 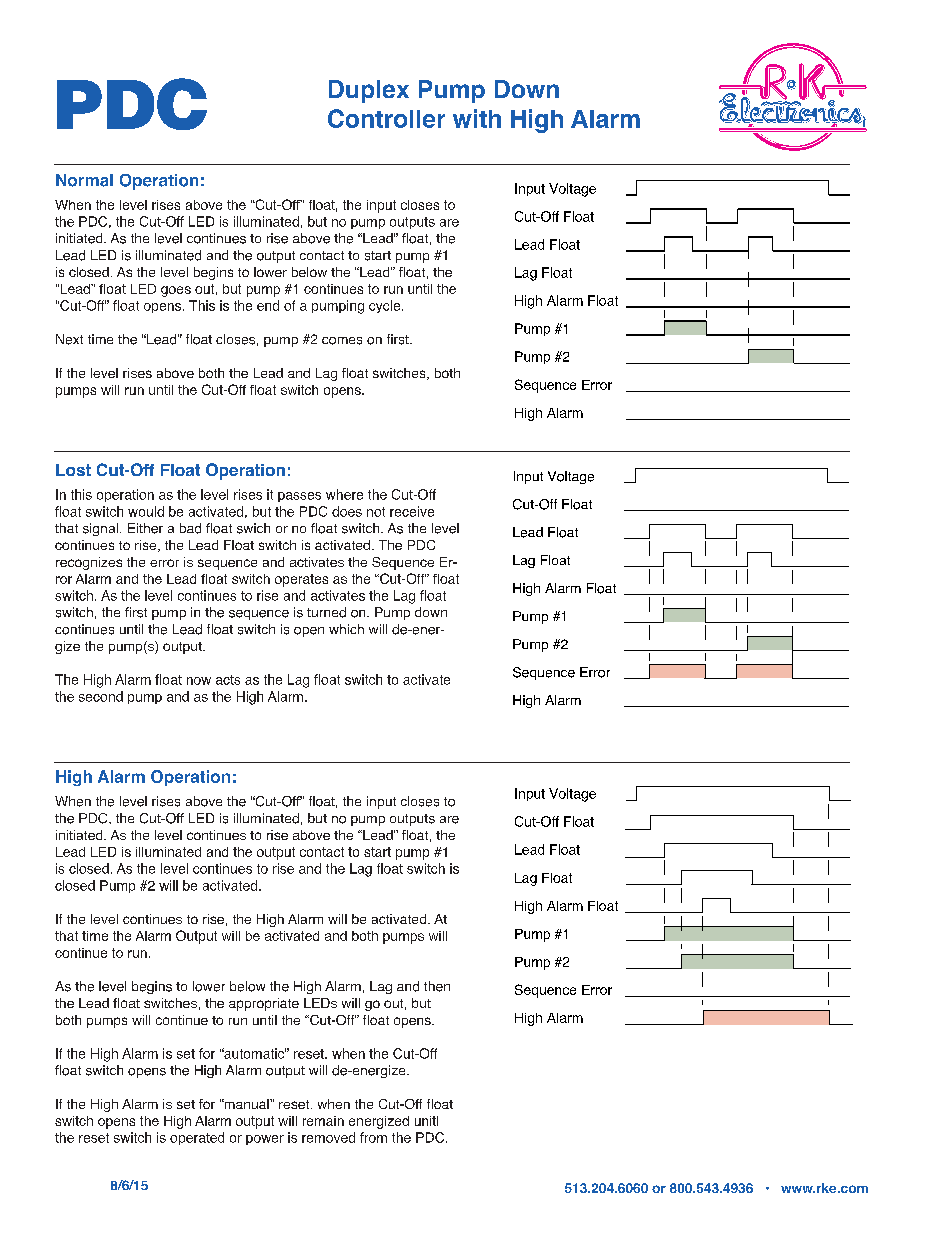 What do you see at coordinates (265, 1140) in the image?
I see `power` at bounding box center [265, 1140].
